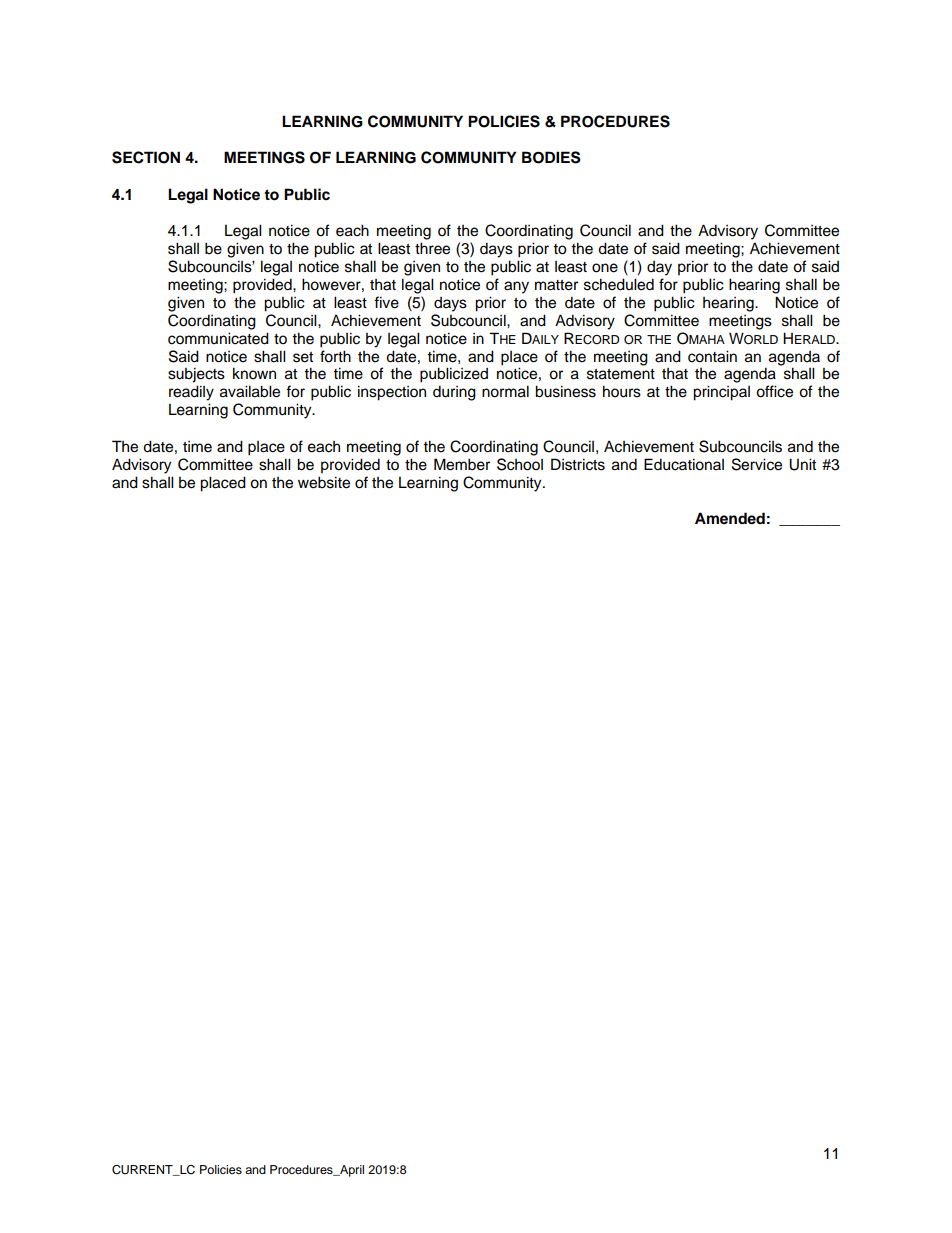 This page has width=952, height=1233. Describe the element at coordinates (730, 518) in the page. I see `Amended` at that location.
